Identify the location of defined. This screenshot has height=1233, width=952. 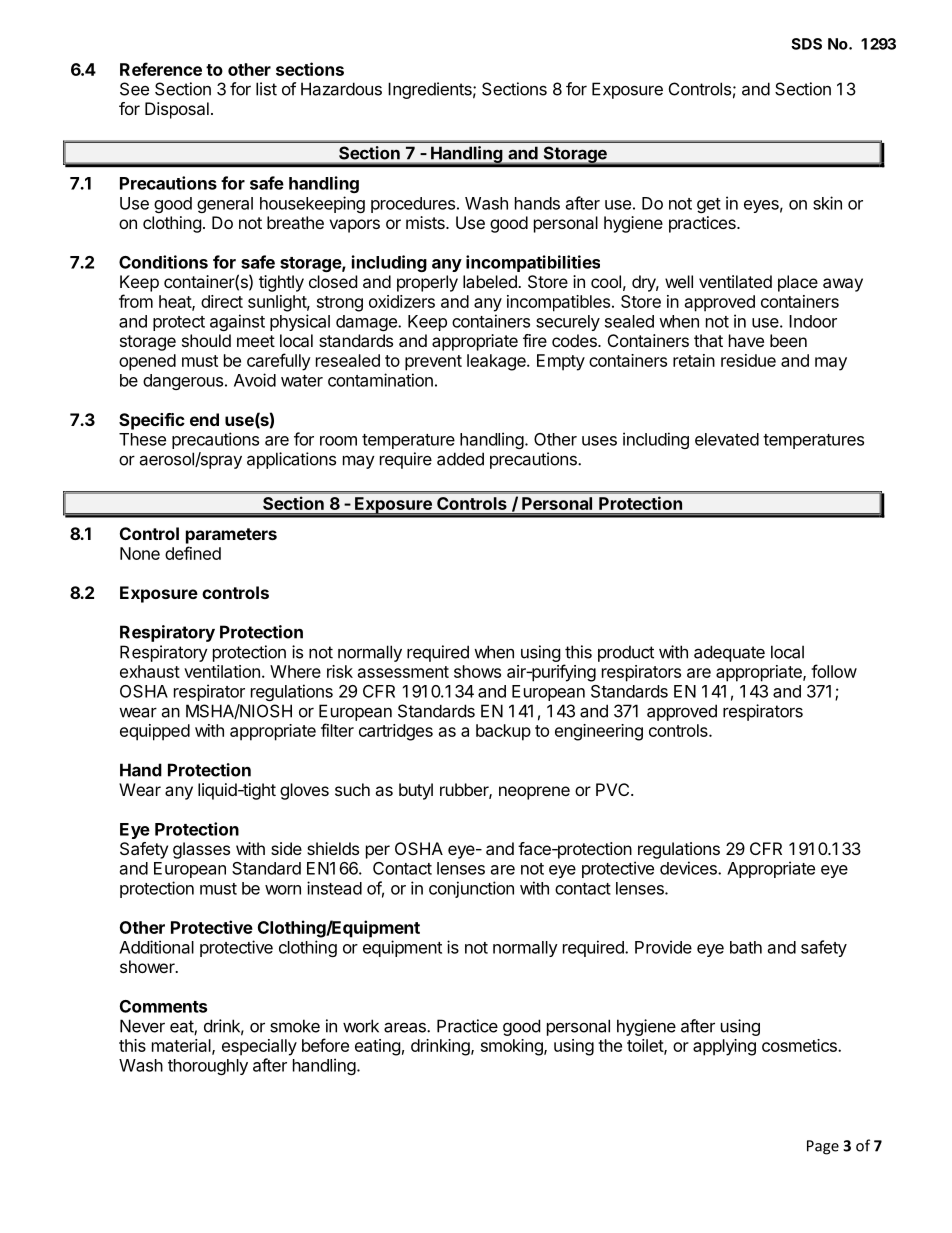
(193, 553).
